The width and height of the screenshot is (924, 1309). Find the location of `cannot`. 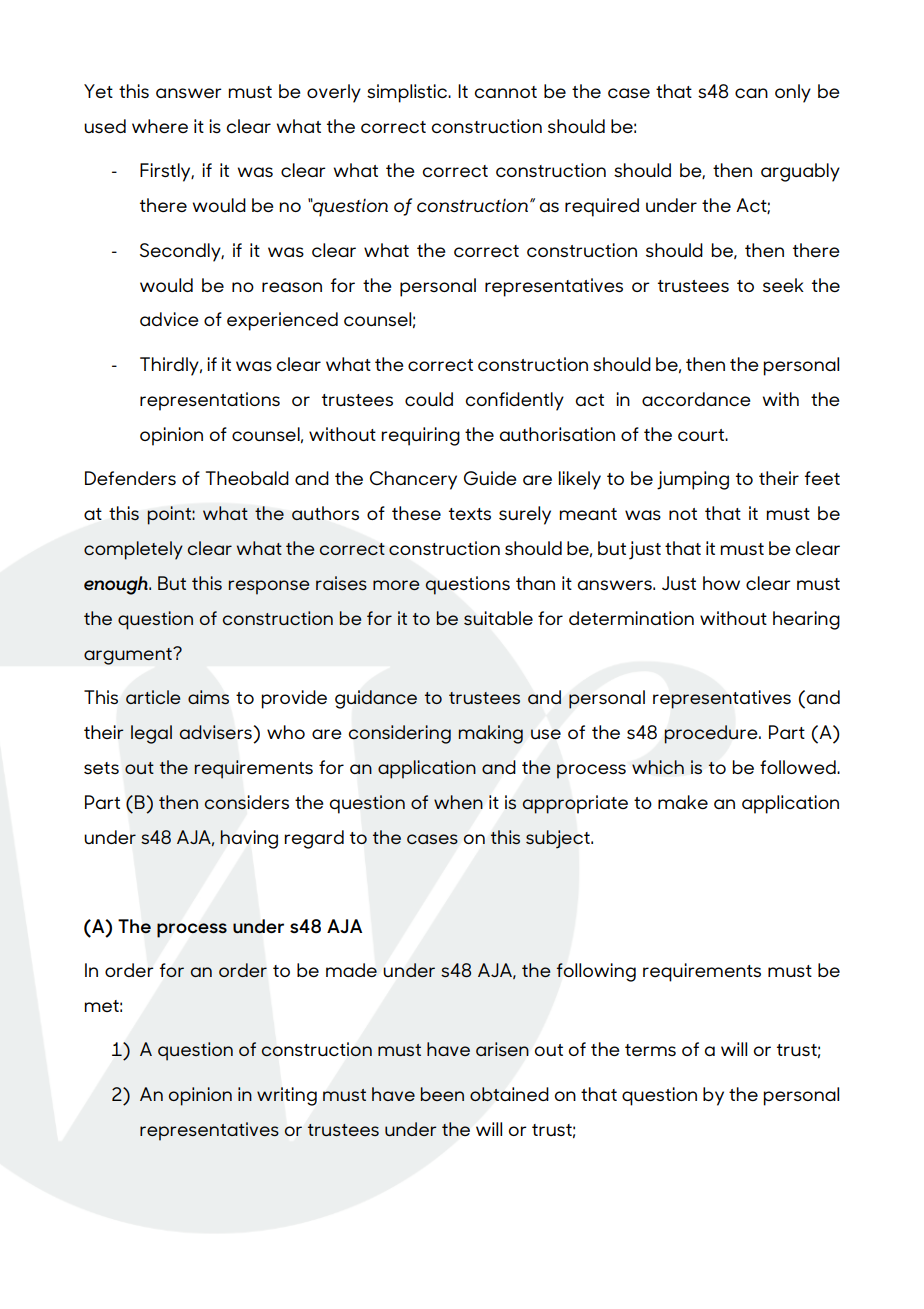

cannot is located at coordinates (505, 92).
